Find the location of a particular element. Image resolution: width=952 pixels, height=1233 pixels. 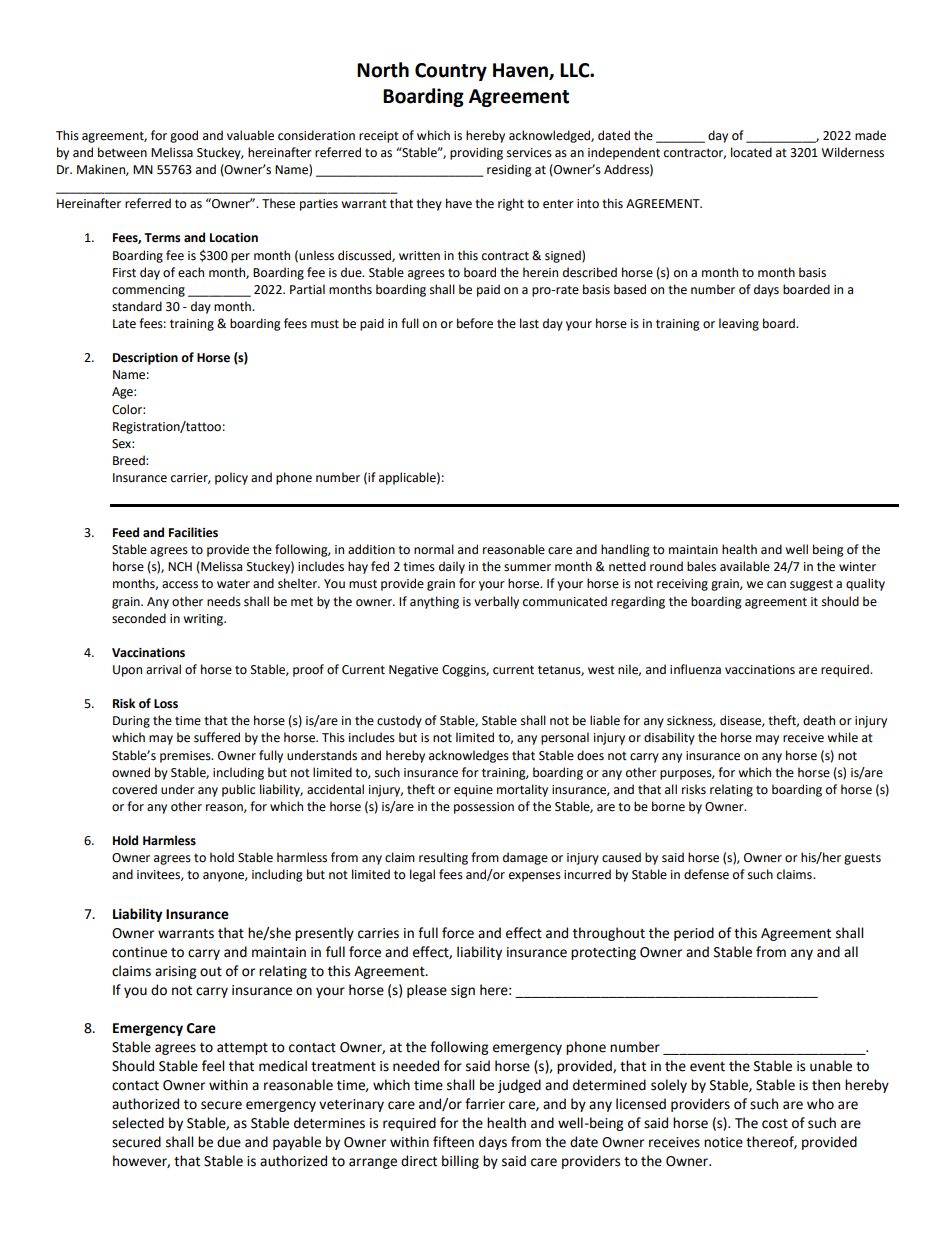

verbally is located at coordinates (496, 602).
